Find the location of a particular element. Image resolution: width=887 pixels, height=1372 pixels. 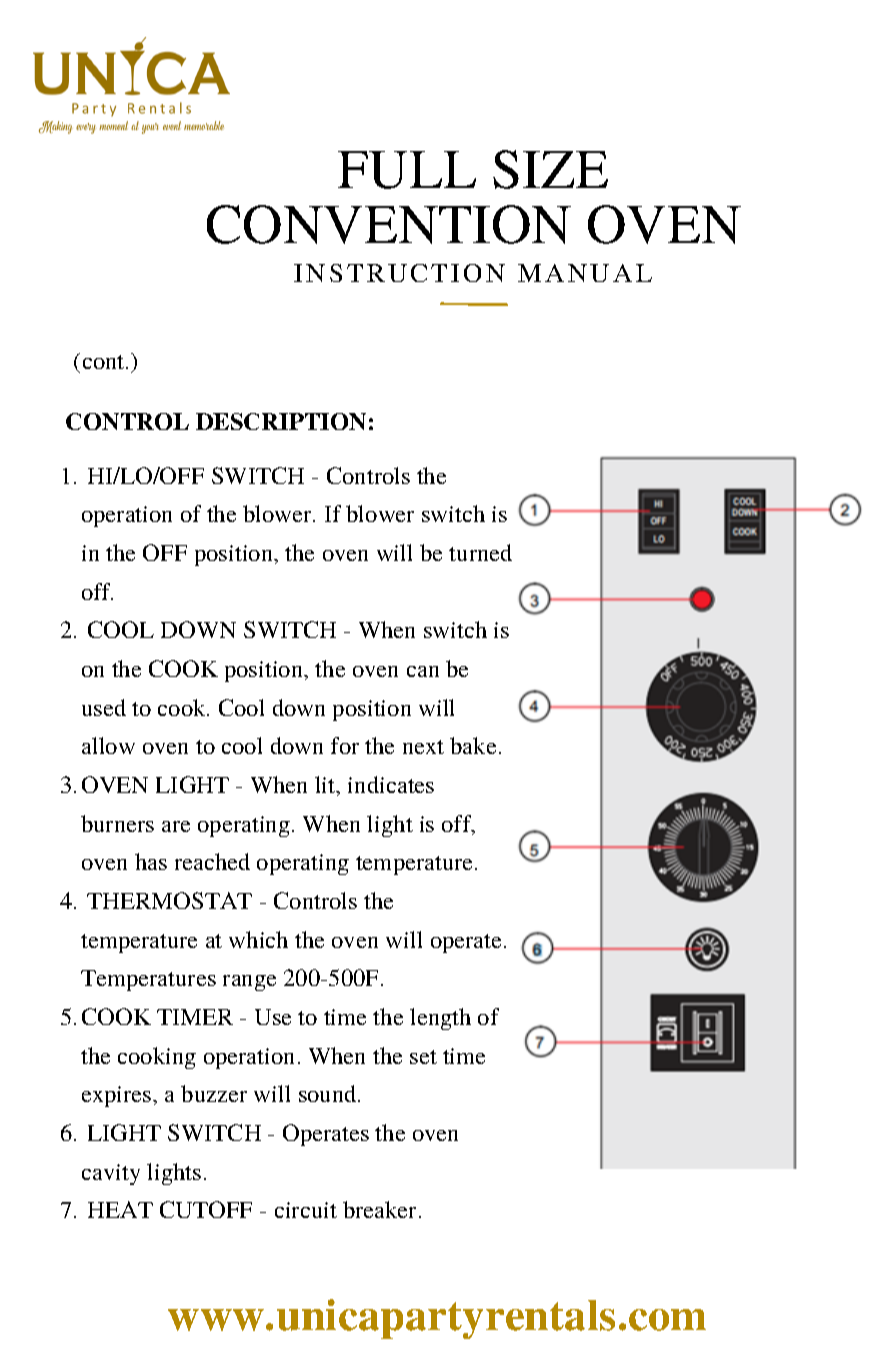

MANUAL is located at coordinates (585, 273).
